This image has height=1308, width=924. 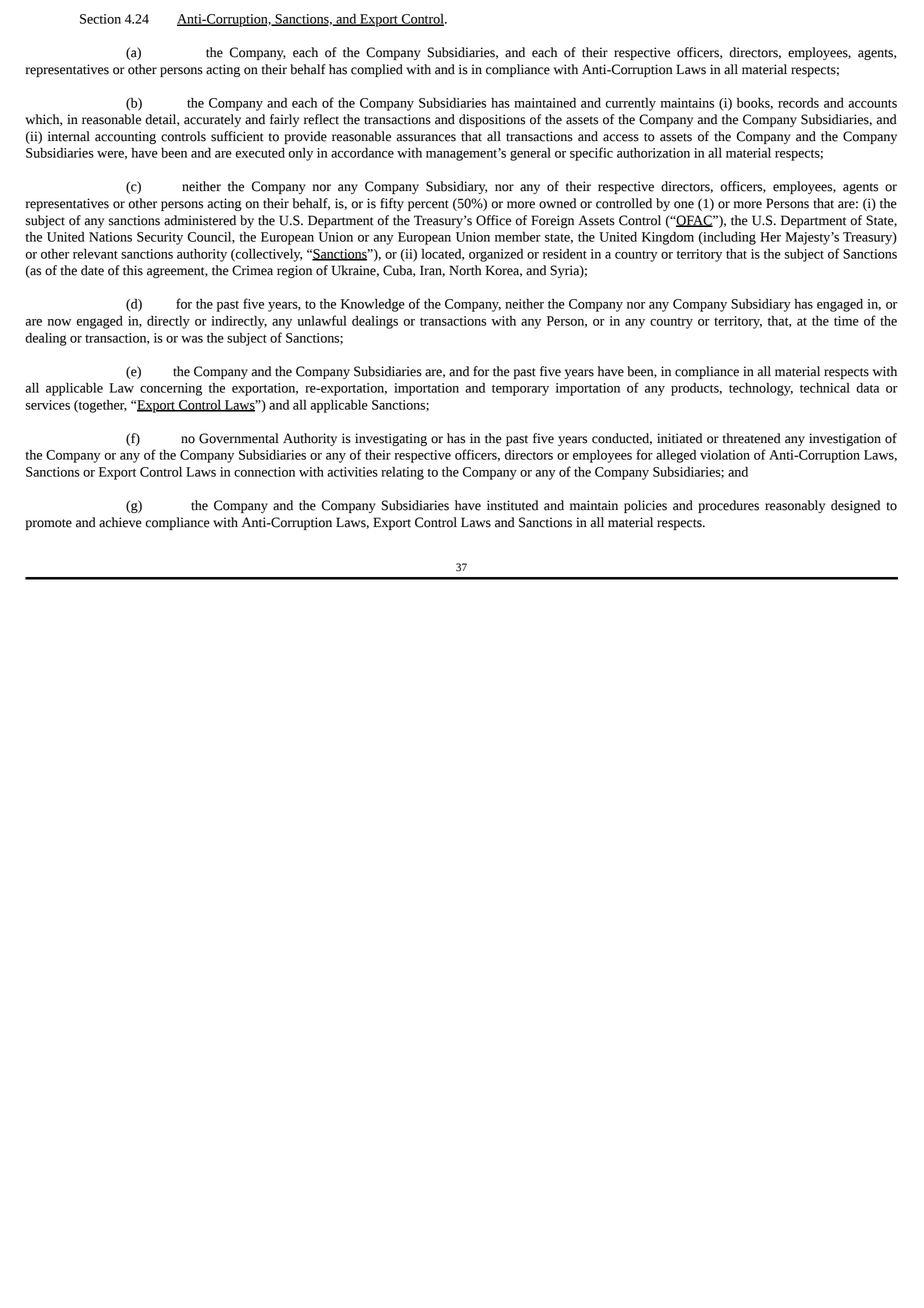 I want to click on complied, so click(x=377, y=70).
